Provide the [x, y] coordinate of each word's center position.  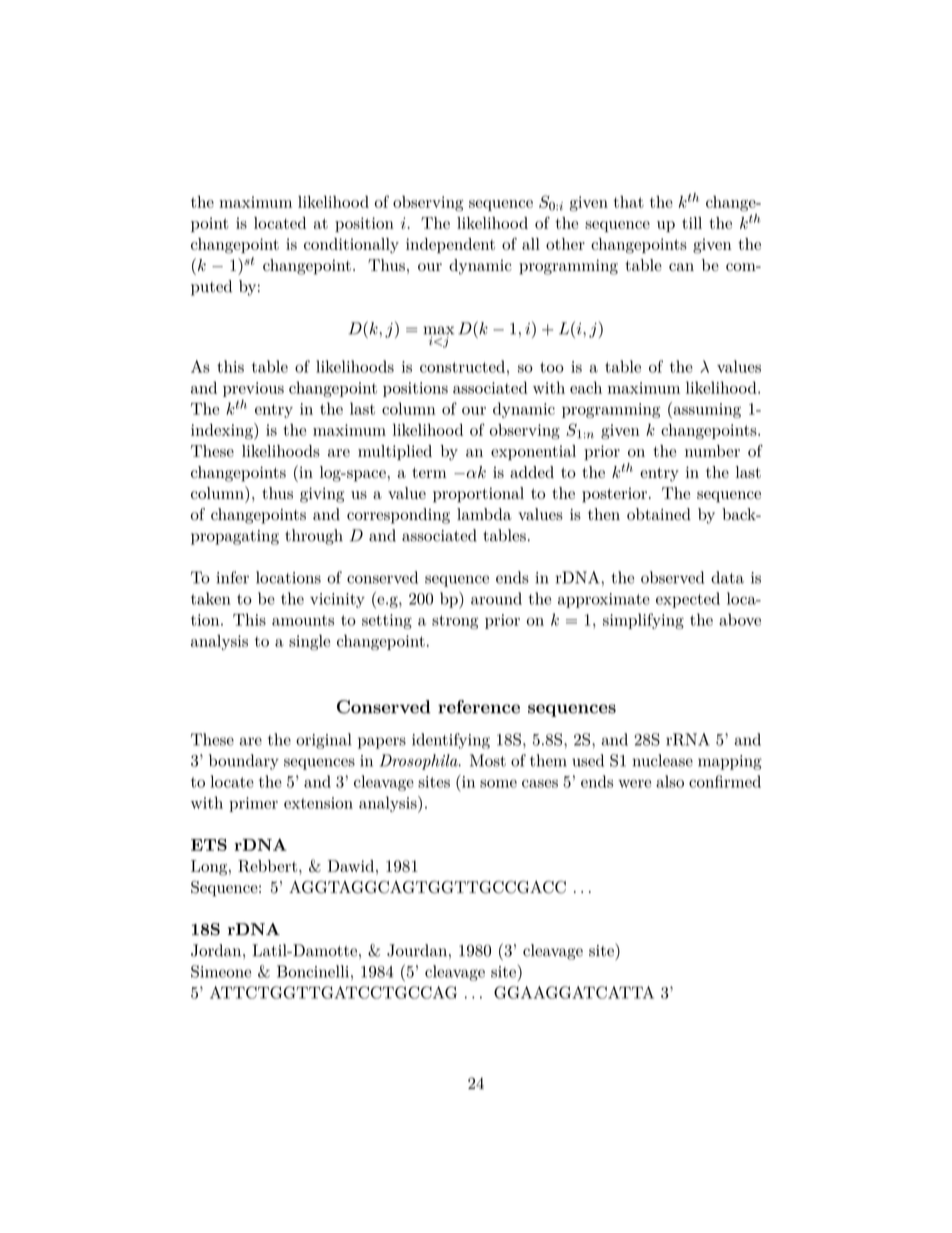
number [712, 451]
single [309, 642]
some [498, 783]
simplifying [643, 621]
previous [253, 389]
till [692, 223]
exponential [533, 452]
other [565, 244]
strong [455, 622]
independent [450, 245]
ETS [209, 844]
